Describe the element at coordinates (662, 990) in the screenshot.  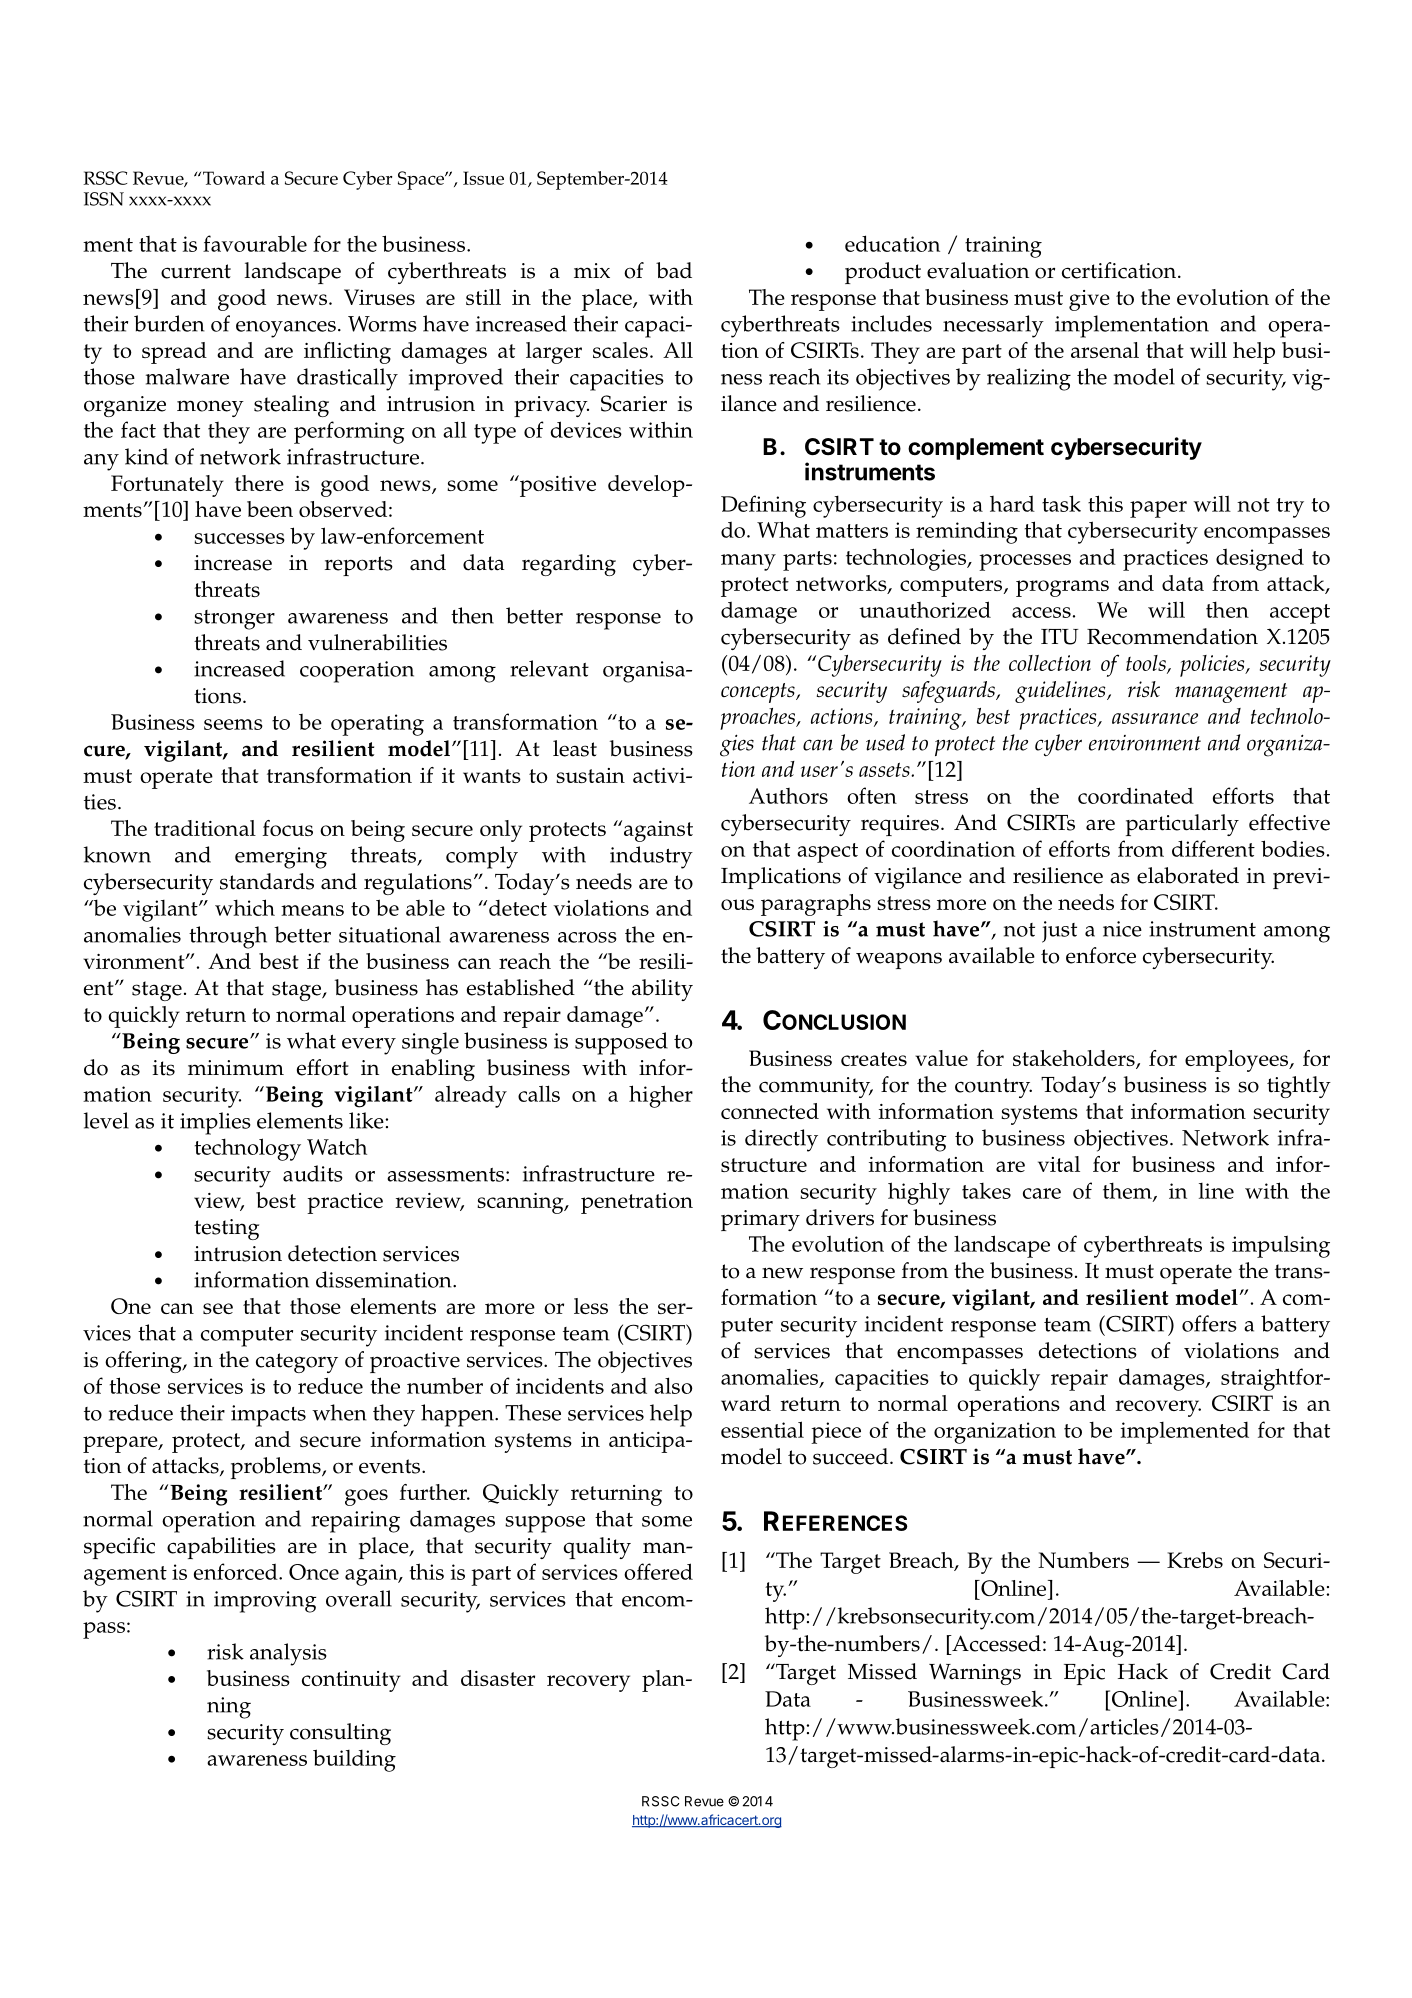
I see `ability` at that location.
